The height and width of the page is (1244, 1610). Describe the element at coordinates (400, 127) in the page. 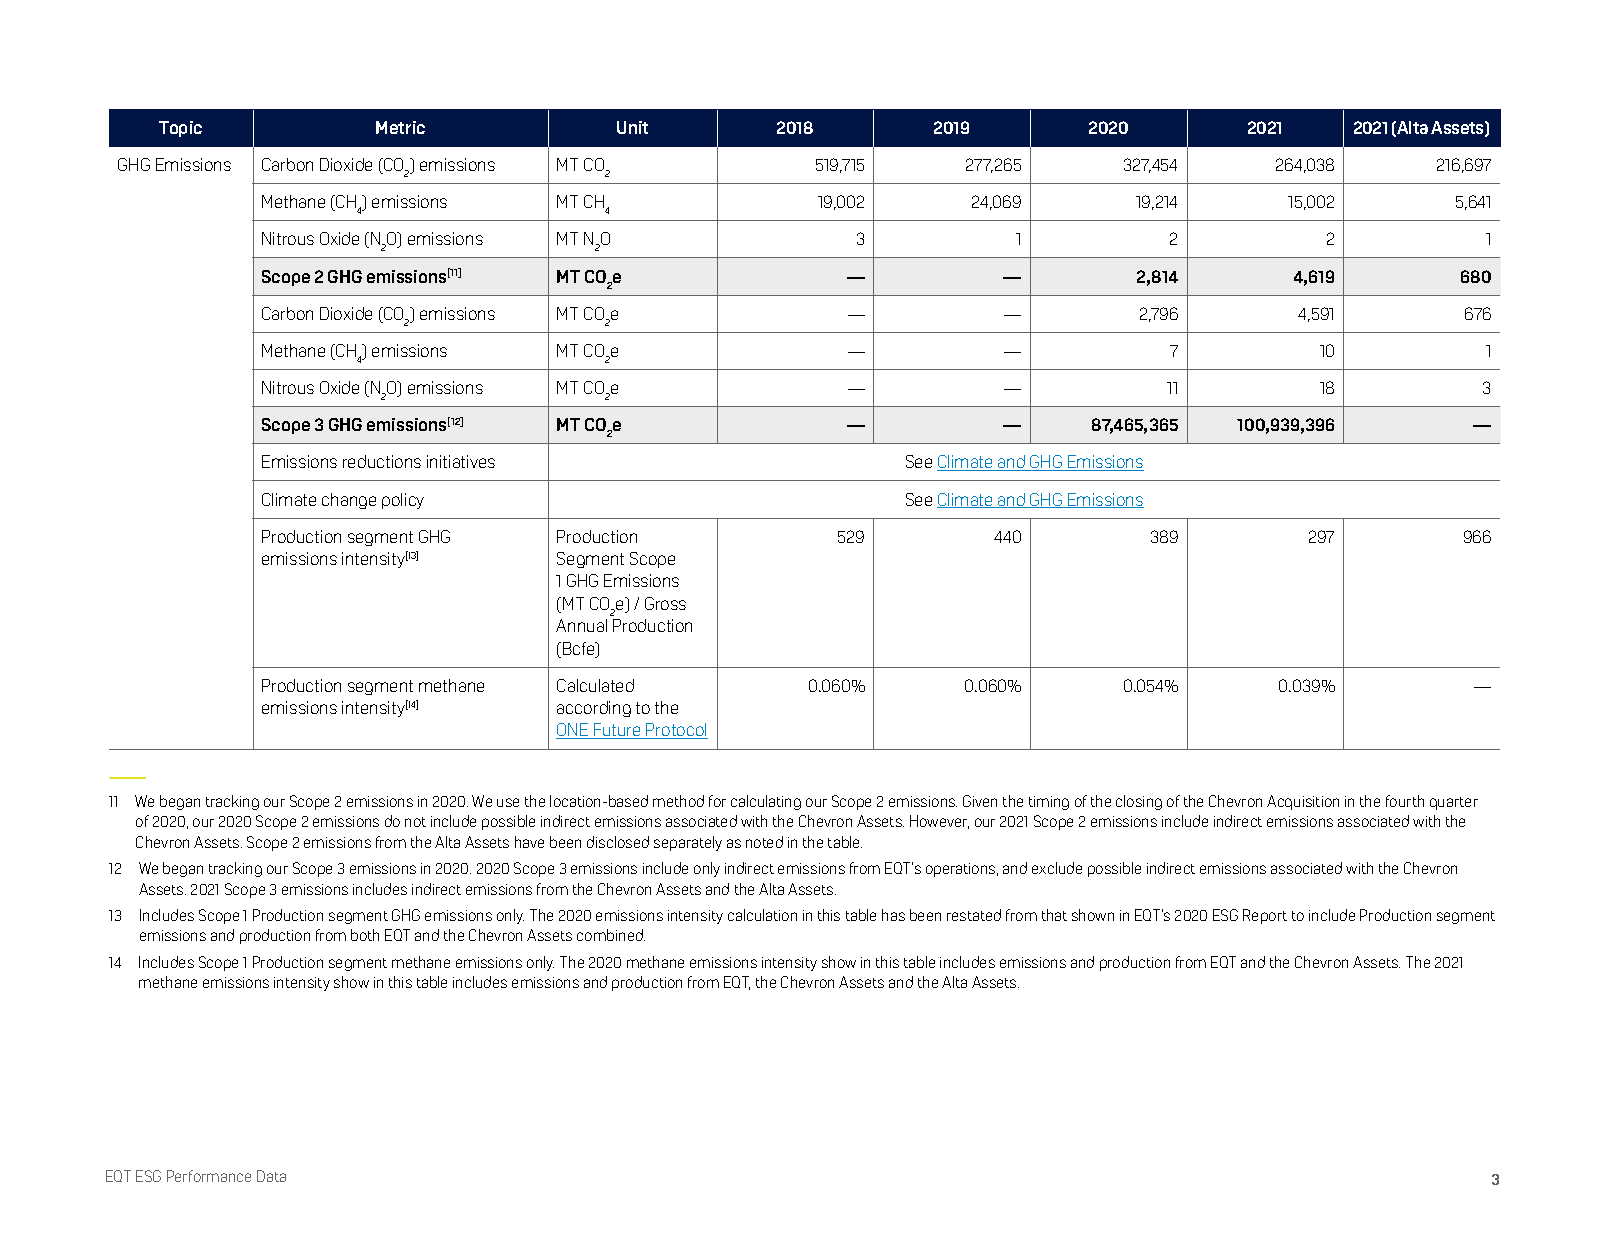

I see `Metric` at that location.
